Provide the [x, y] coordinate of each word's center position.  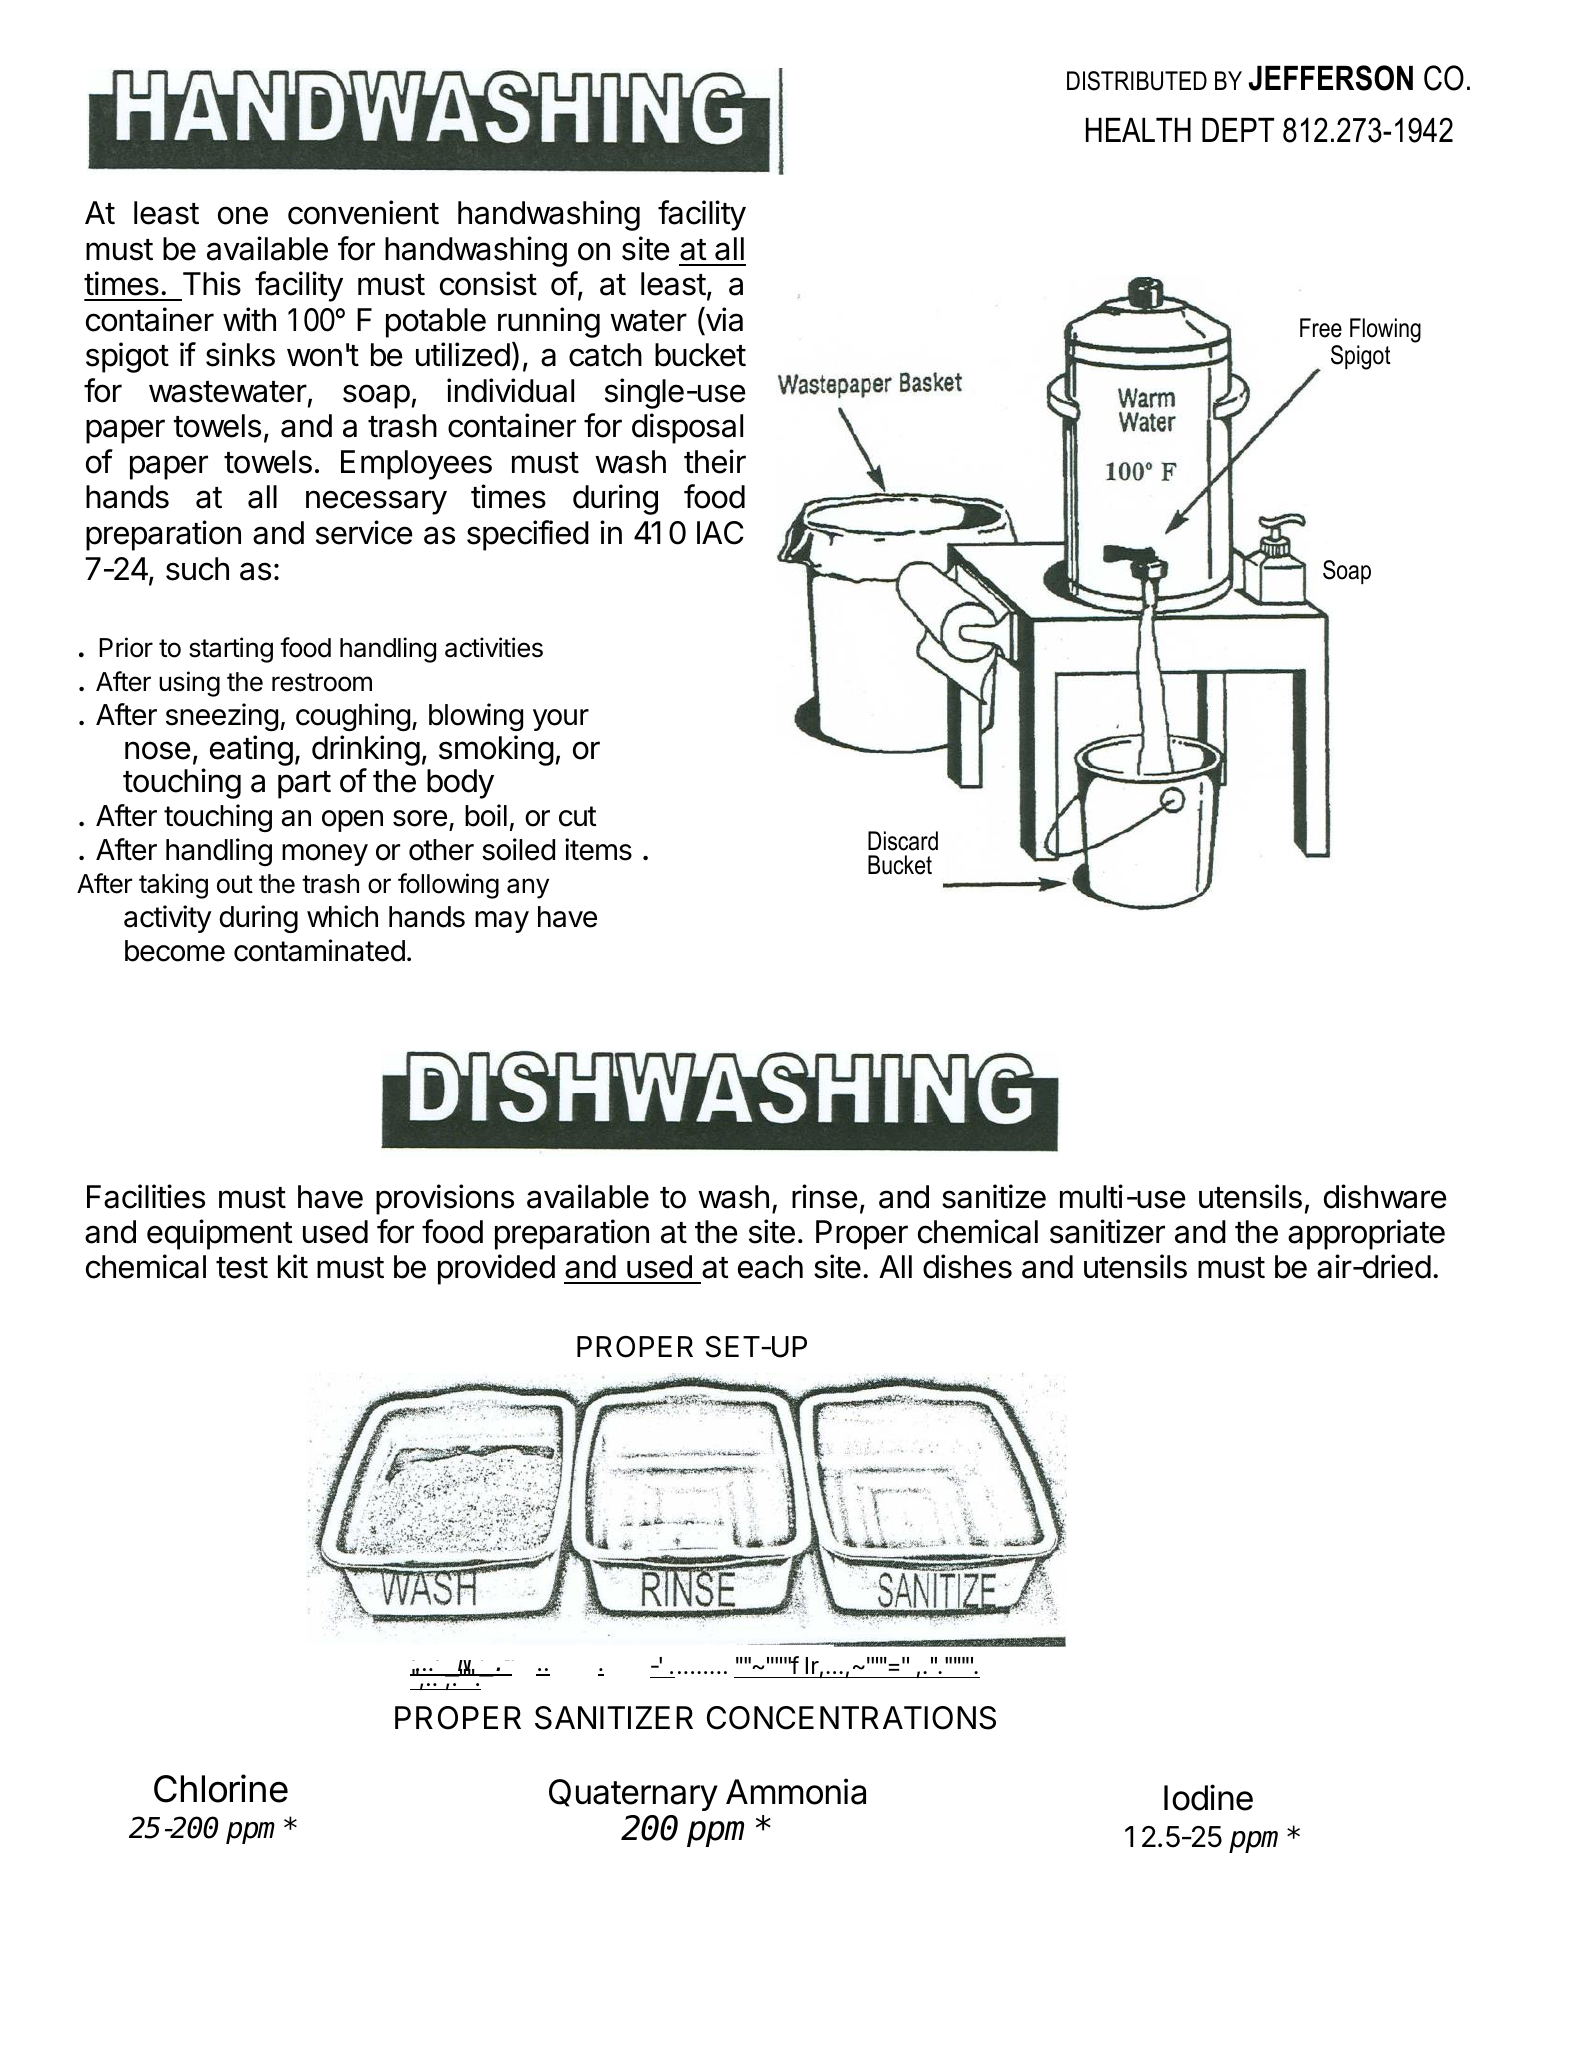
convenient [363, 212]
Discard [903, 841]
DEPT [1238, 130]
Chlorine [221, 1788]
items [598, 849]
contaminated [319, 950]
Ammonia [796, 1791]
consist [488, 283]
